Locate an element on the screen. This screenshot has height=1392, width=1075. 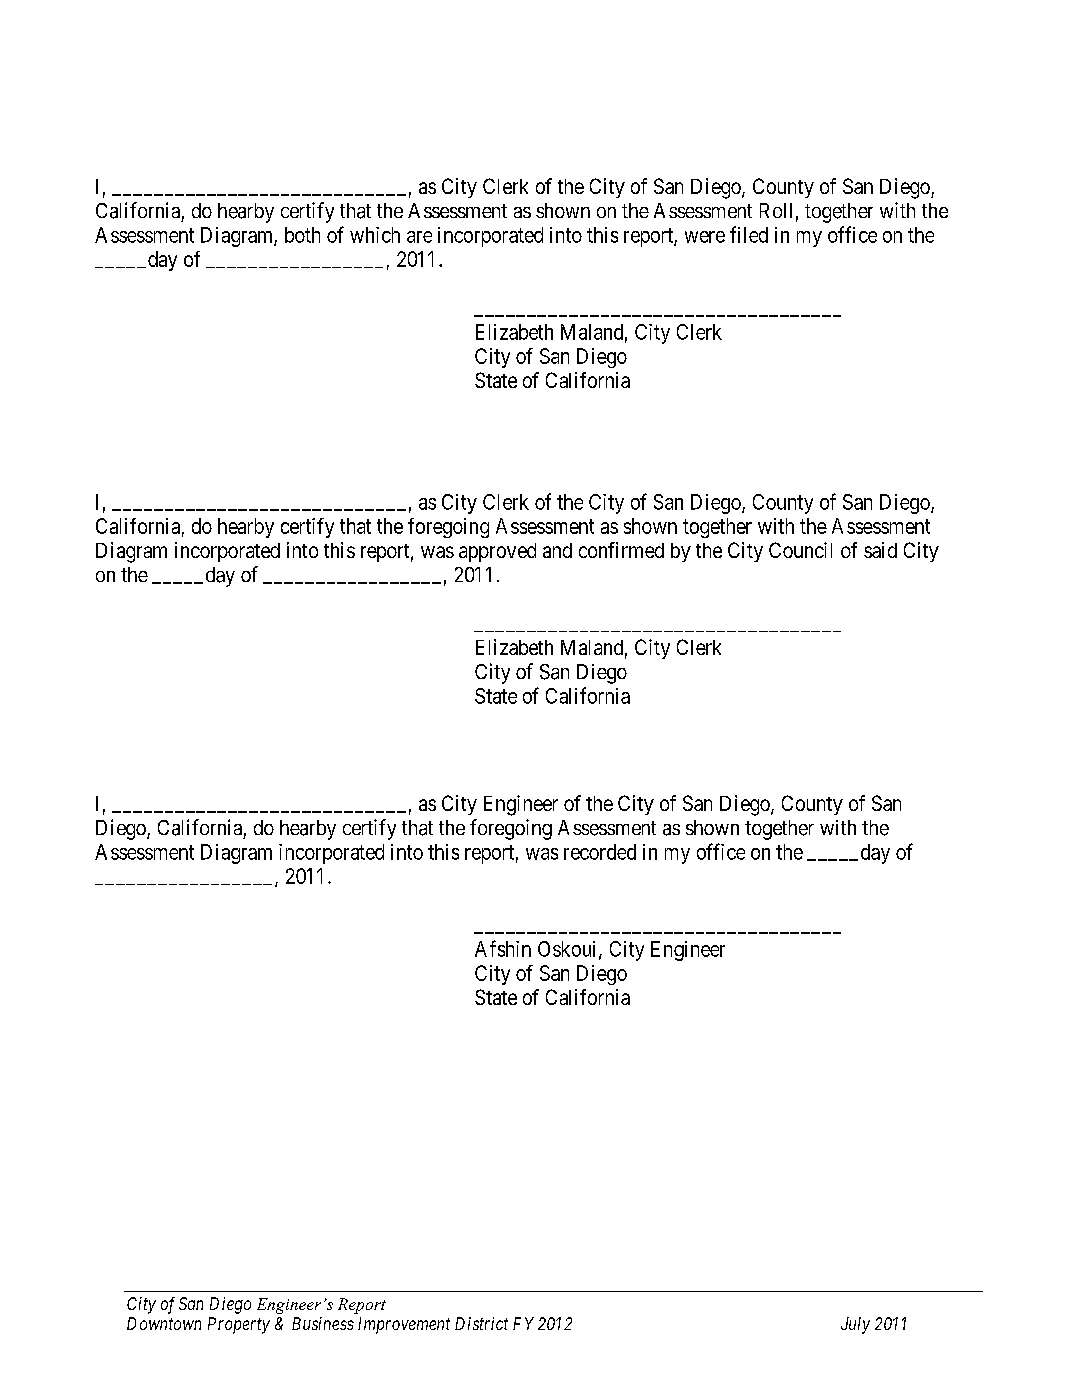
confirmed is located at coordinates (621, 550).
